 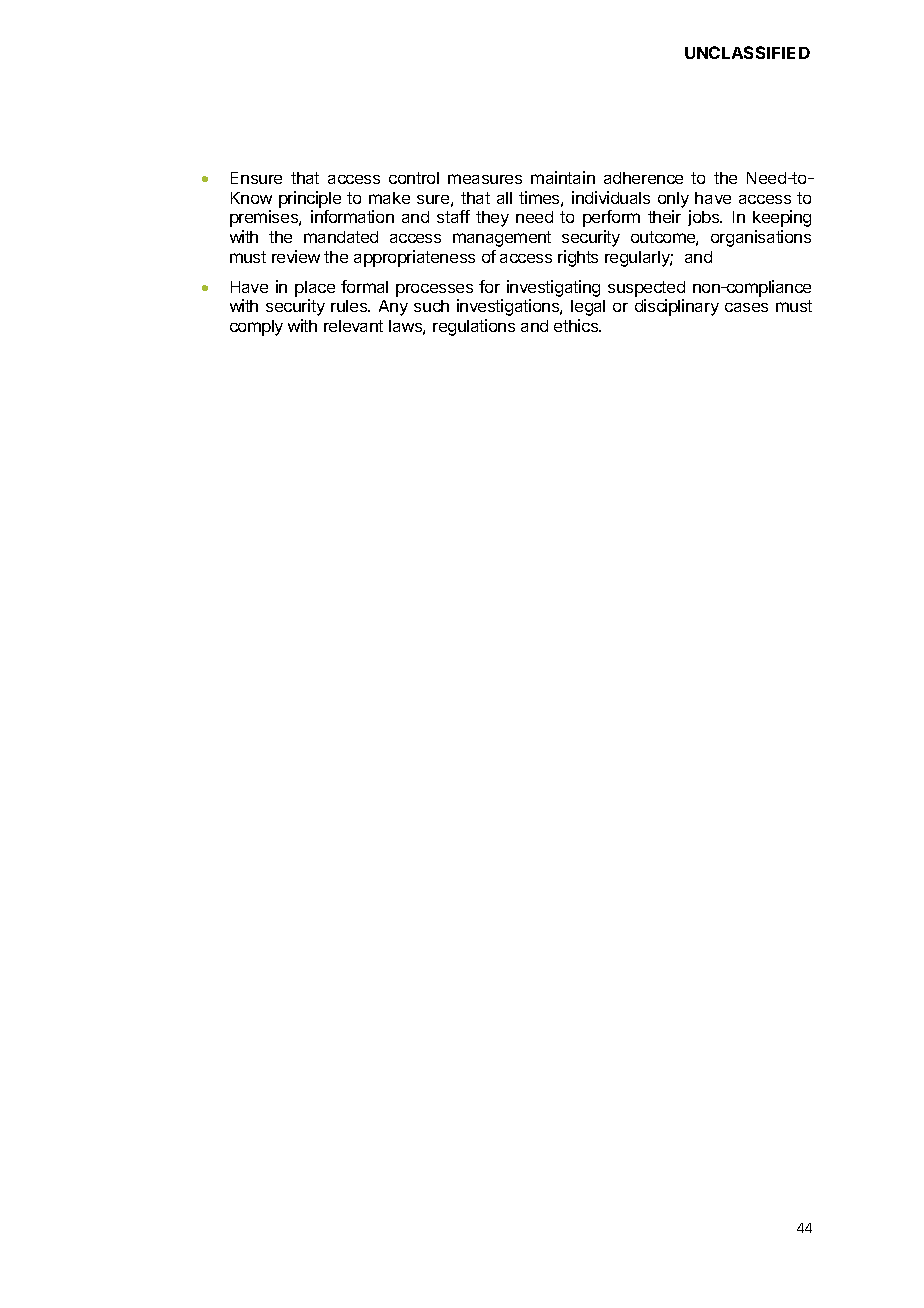 I want to click on UNCLASSIFIED, so click(x=747, y=52).
